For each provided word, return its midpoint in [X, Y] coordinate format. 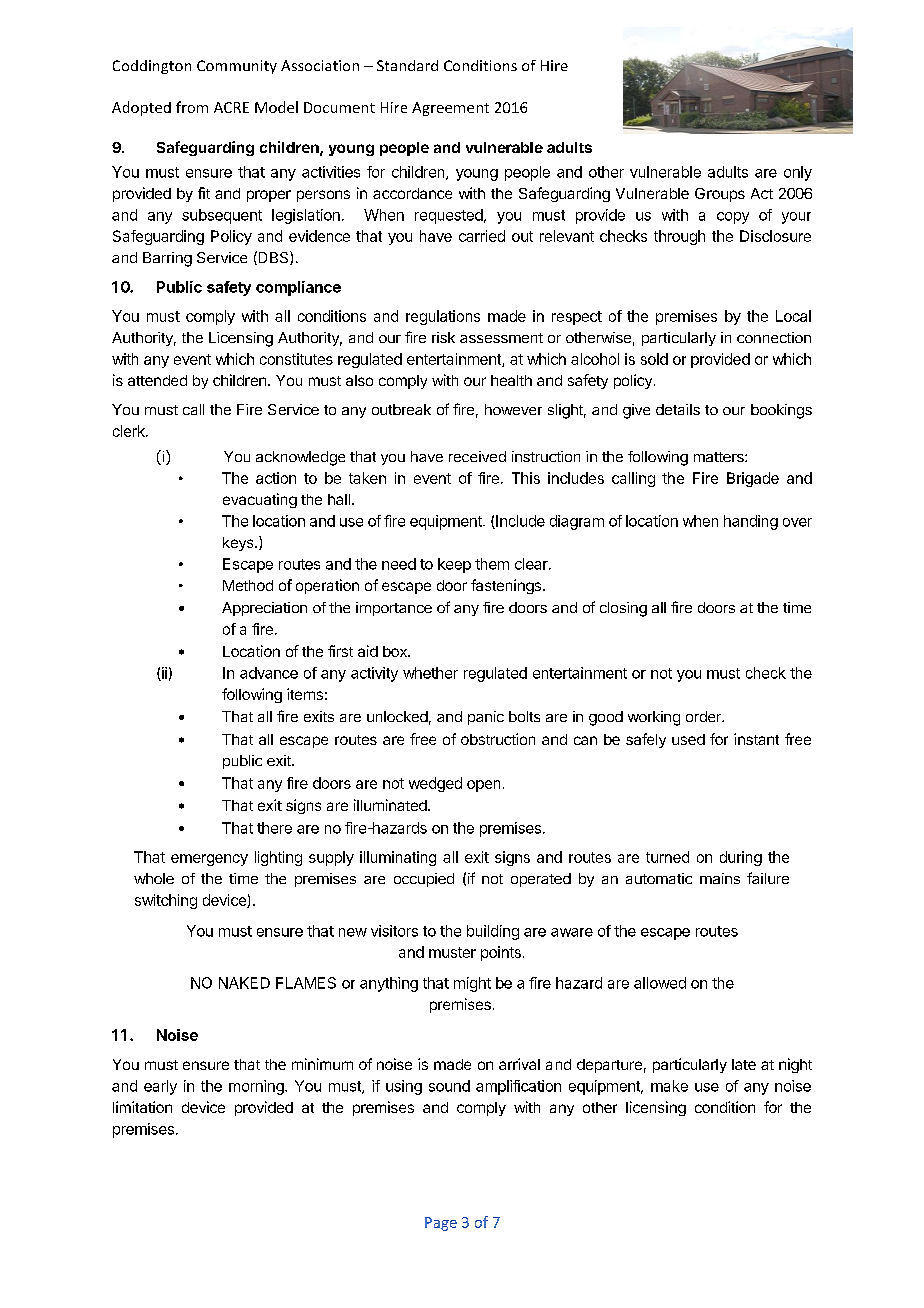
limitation [142, 1107]
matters [720, 457]
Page [441, 1224]
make [669, 1086]
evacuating [260, 500]
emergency [209, 860]
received [477, 456]
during [741, 858]
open [483, 786]
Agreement [450, 109]
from [192, 107]
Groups [720, 195]
